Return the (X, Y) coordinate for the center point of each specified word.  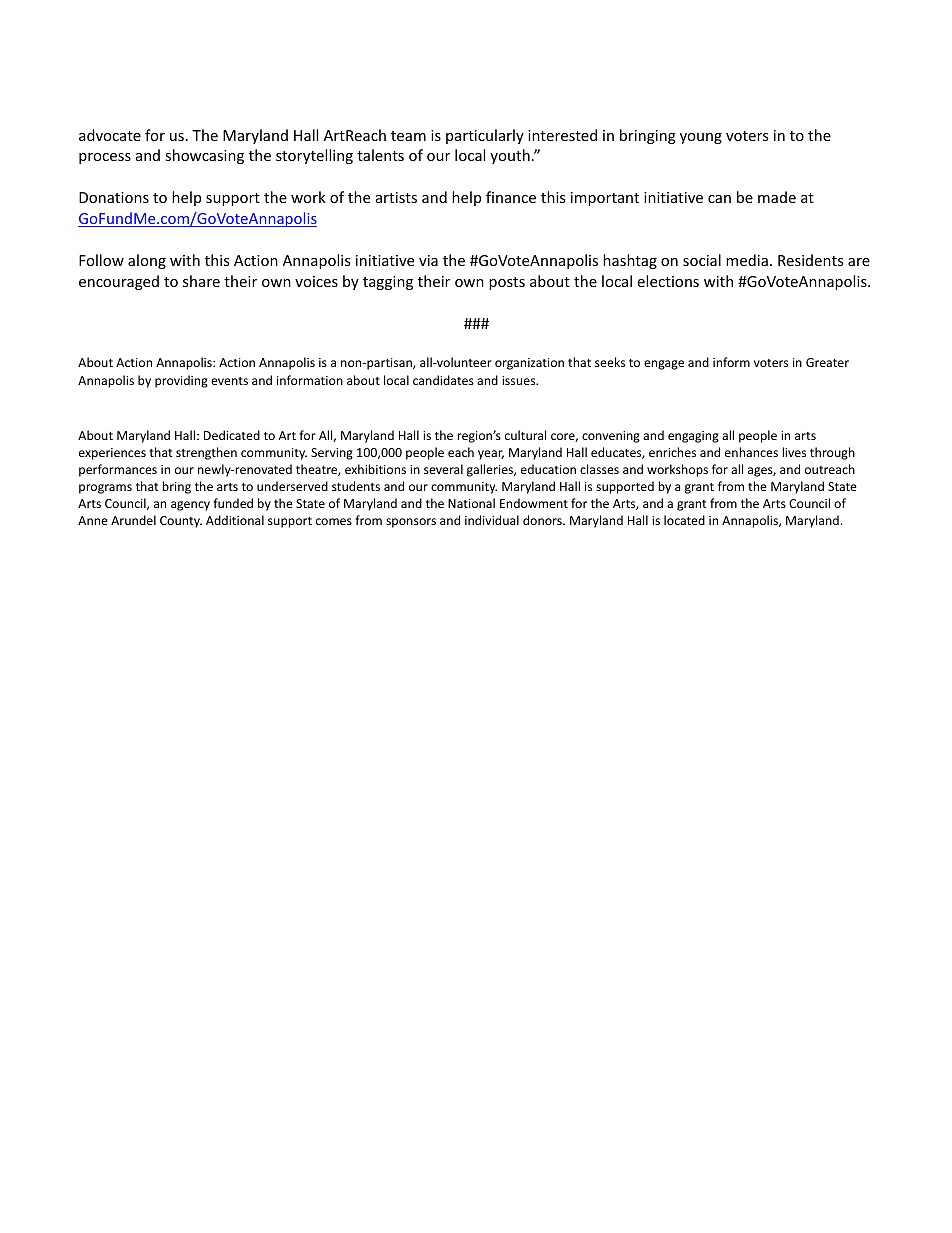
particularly (485, 136)
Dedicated (232, 435)
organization (529, 364)
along (147, 261)
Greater (827, 362)
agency (190, 506)
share (201, 281)
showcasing (204, 156)
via (428, 260)
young (701, 138)
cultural (525, 435)
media (747, 260)
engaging (693, 437)
